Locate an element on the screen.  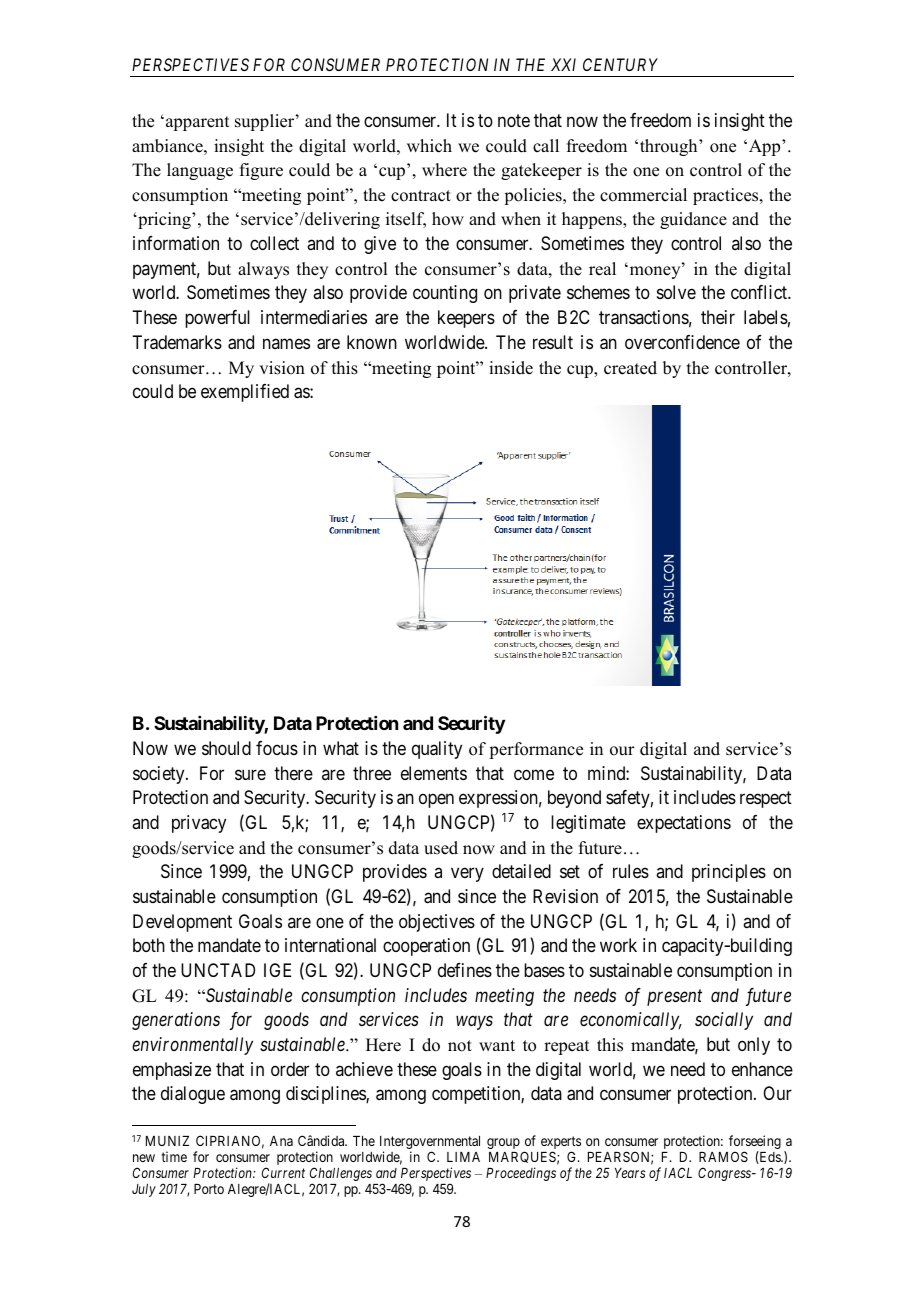
very is located at coordinates (467, 875).
